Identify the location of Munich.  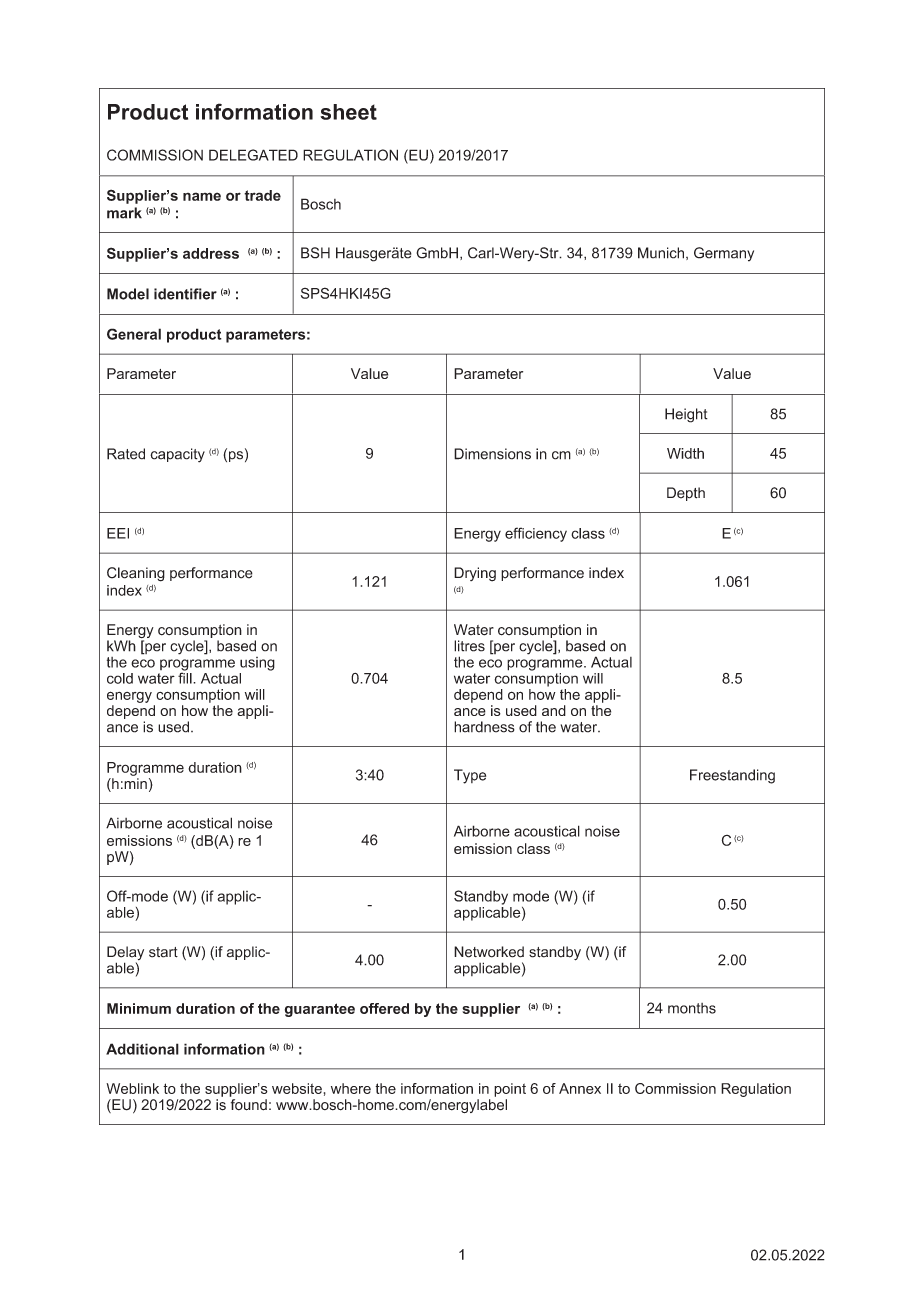
(661, 253).
